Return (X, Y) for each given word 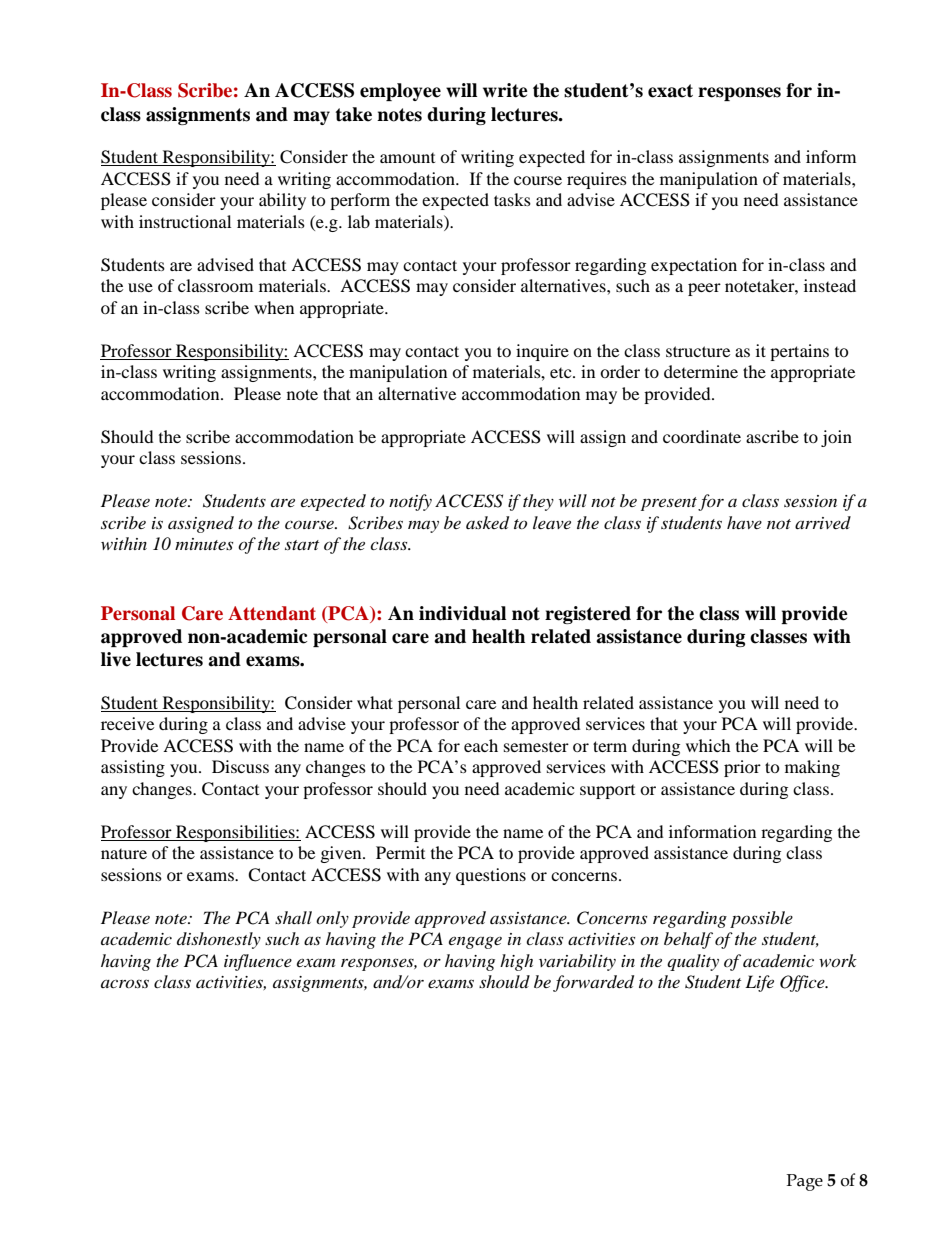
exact (670, 91)
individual (462, 613)
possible (761, 919)
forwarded (593, 983)
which (708, 745)
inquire (542, 352)
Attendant (272, 613)
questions (491, 876)
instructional (185, 221)
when (274, 307)
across (125, 983)
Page (804, 1182)
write (505, 90)
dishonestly (219, 940)
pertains (799, 352)
